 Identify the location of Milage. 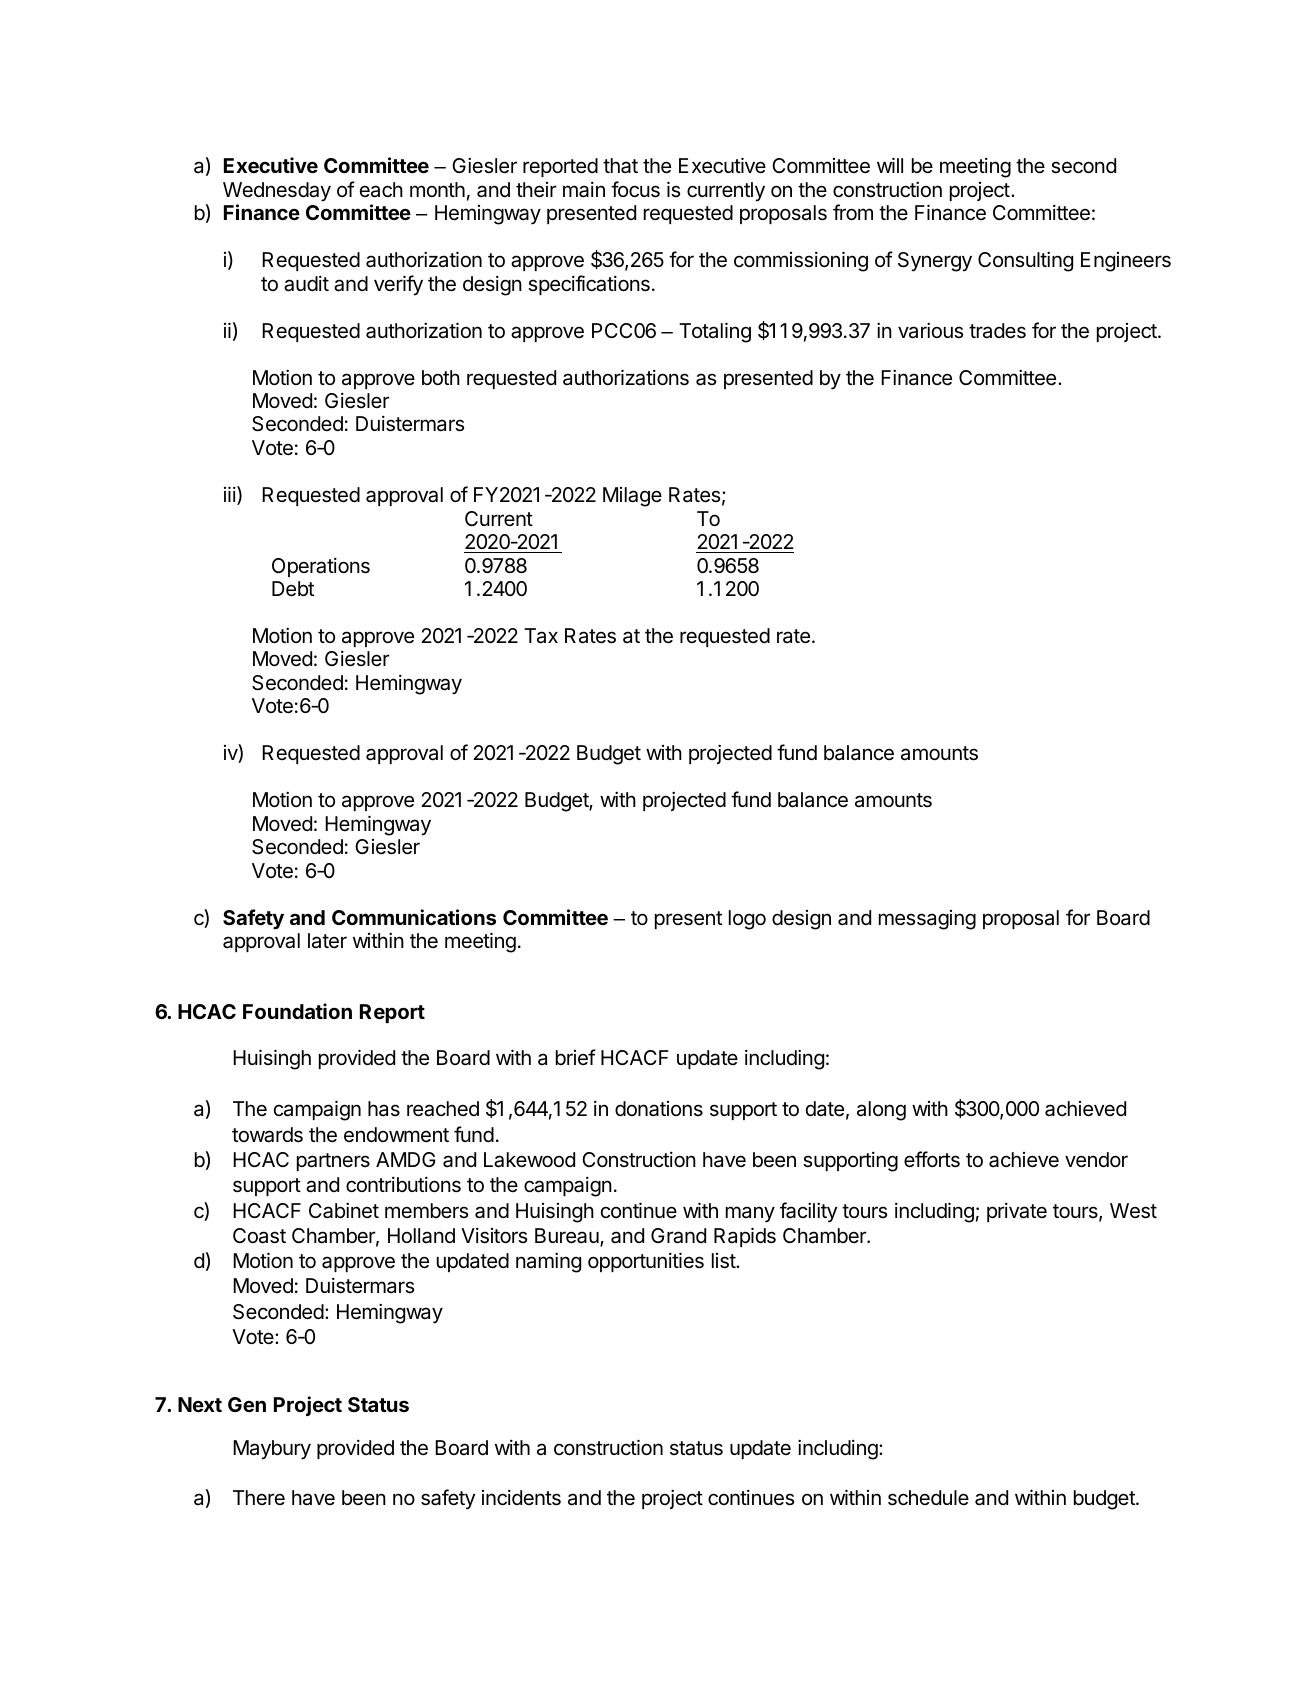
(632, 497).
